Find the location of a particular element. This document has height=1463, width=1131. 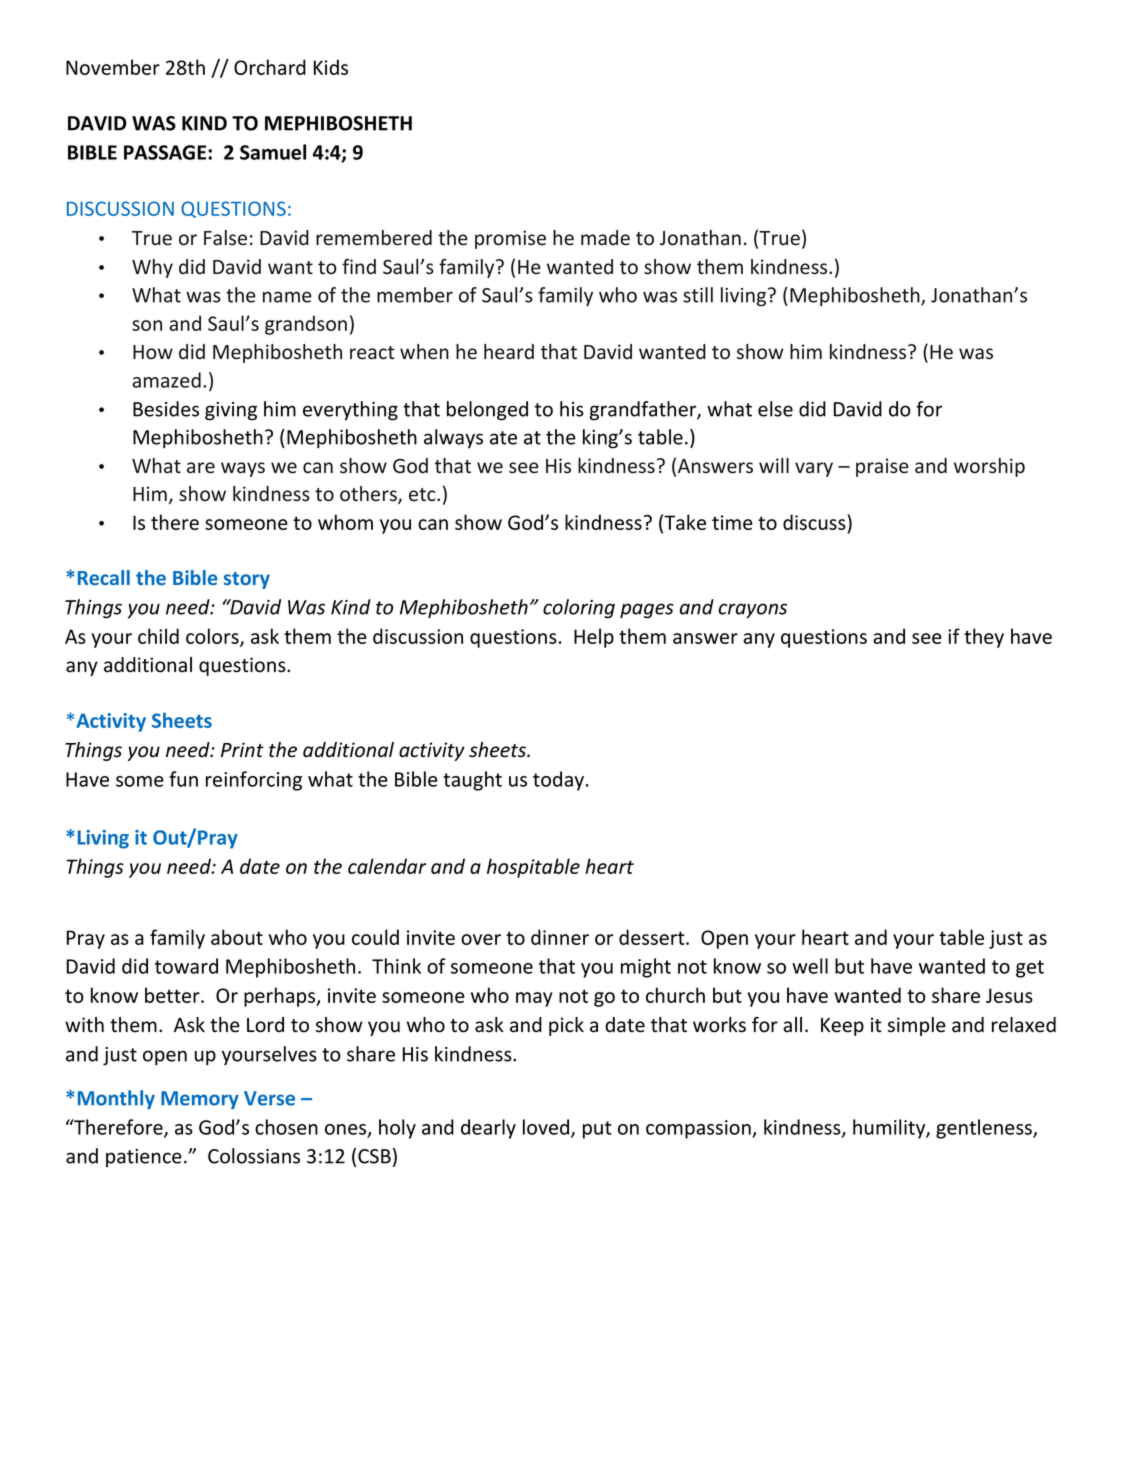

loved is located at coordinates (547, 1128).
